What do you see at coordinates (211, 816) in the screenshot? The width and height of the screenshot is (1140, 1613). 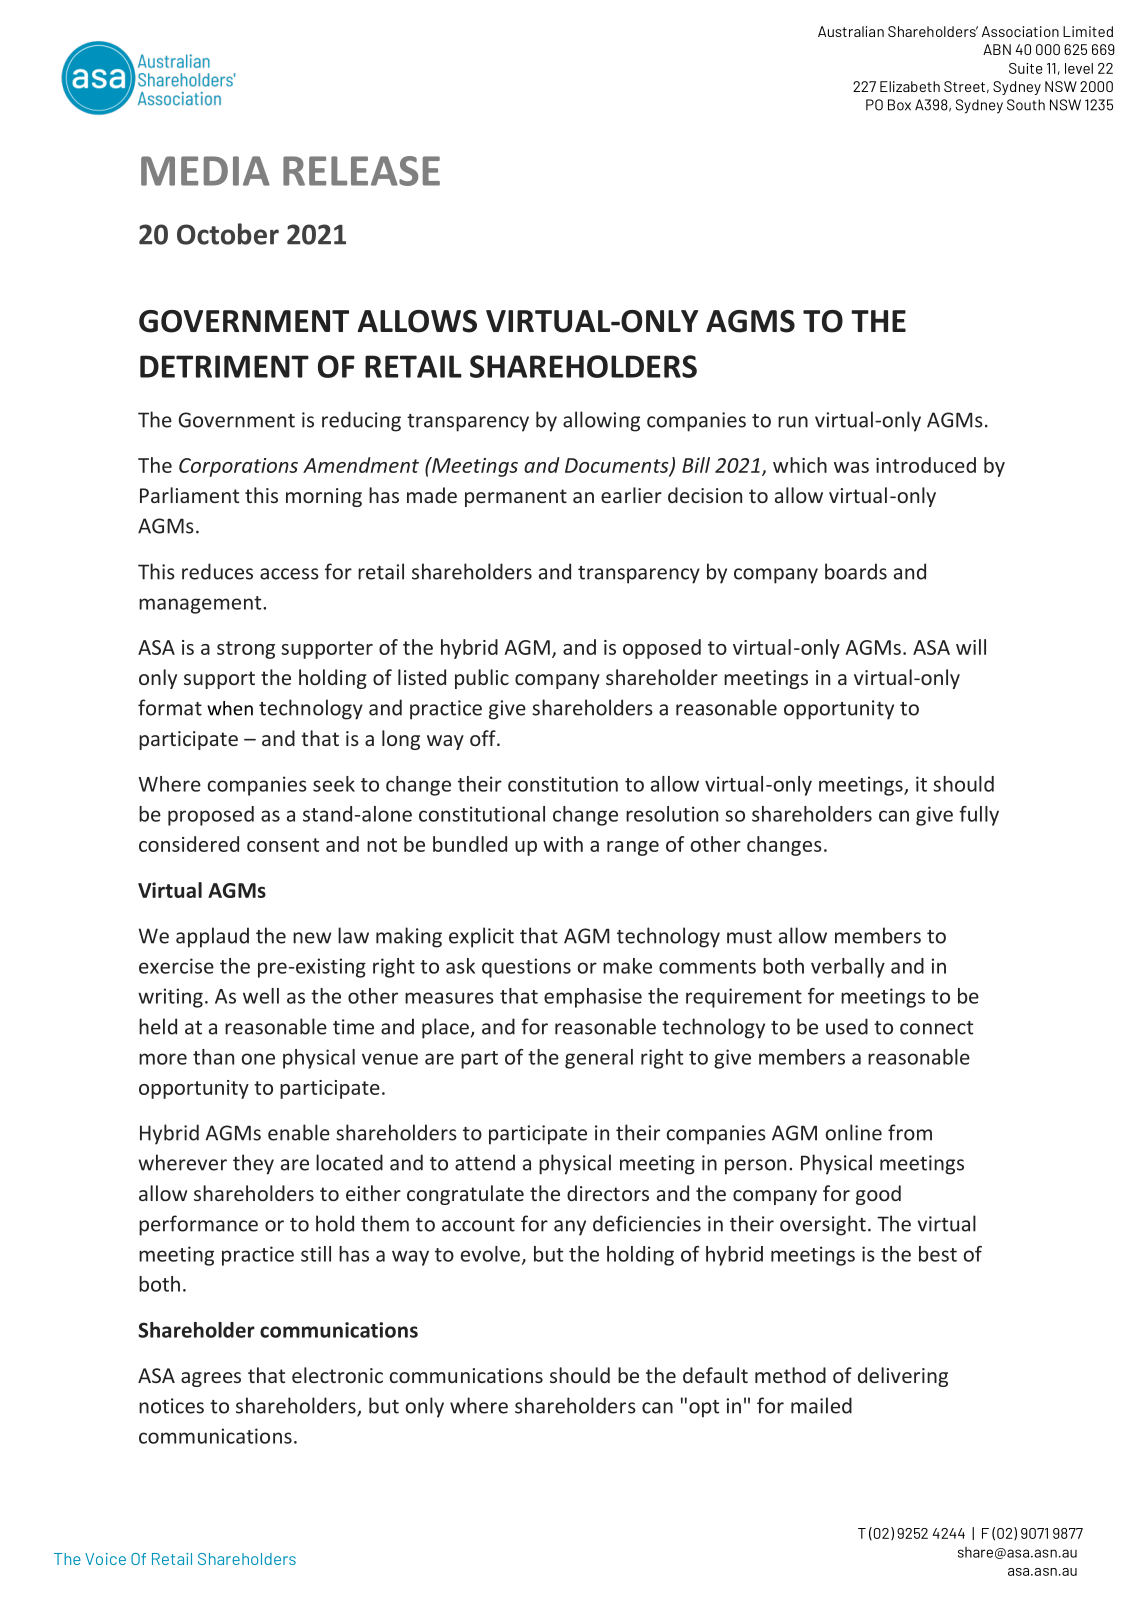 I see `proposed` at bounding box center [211, 816].
